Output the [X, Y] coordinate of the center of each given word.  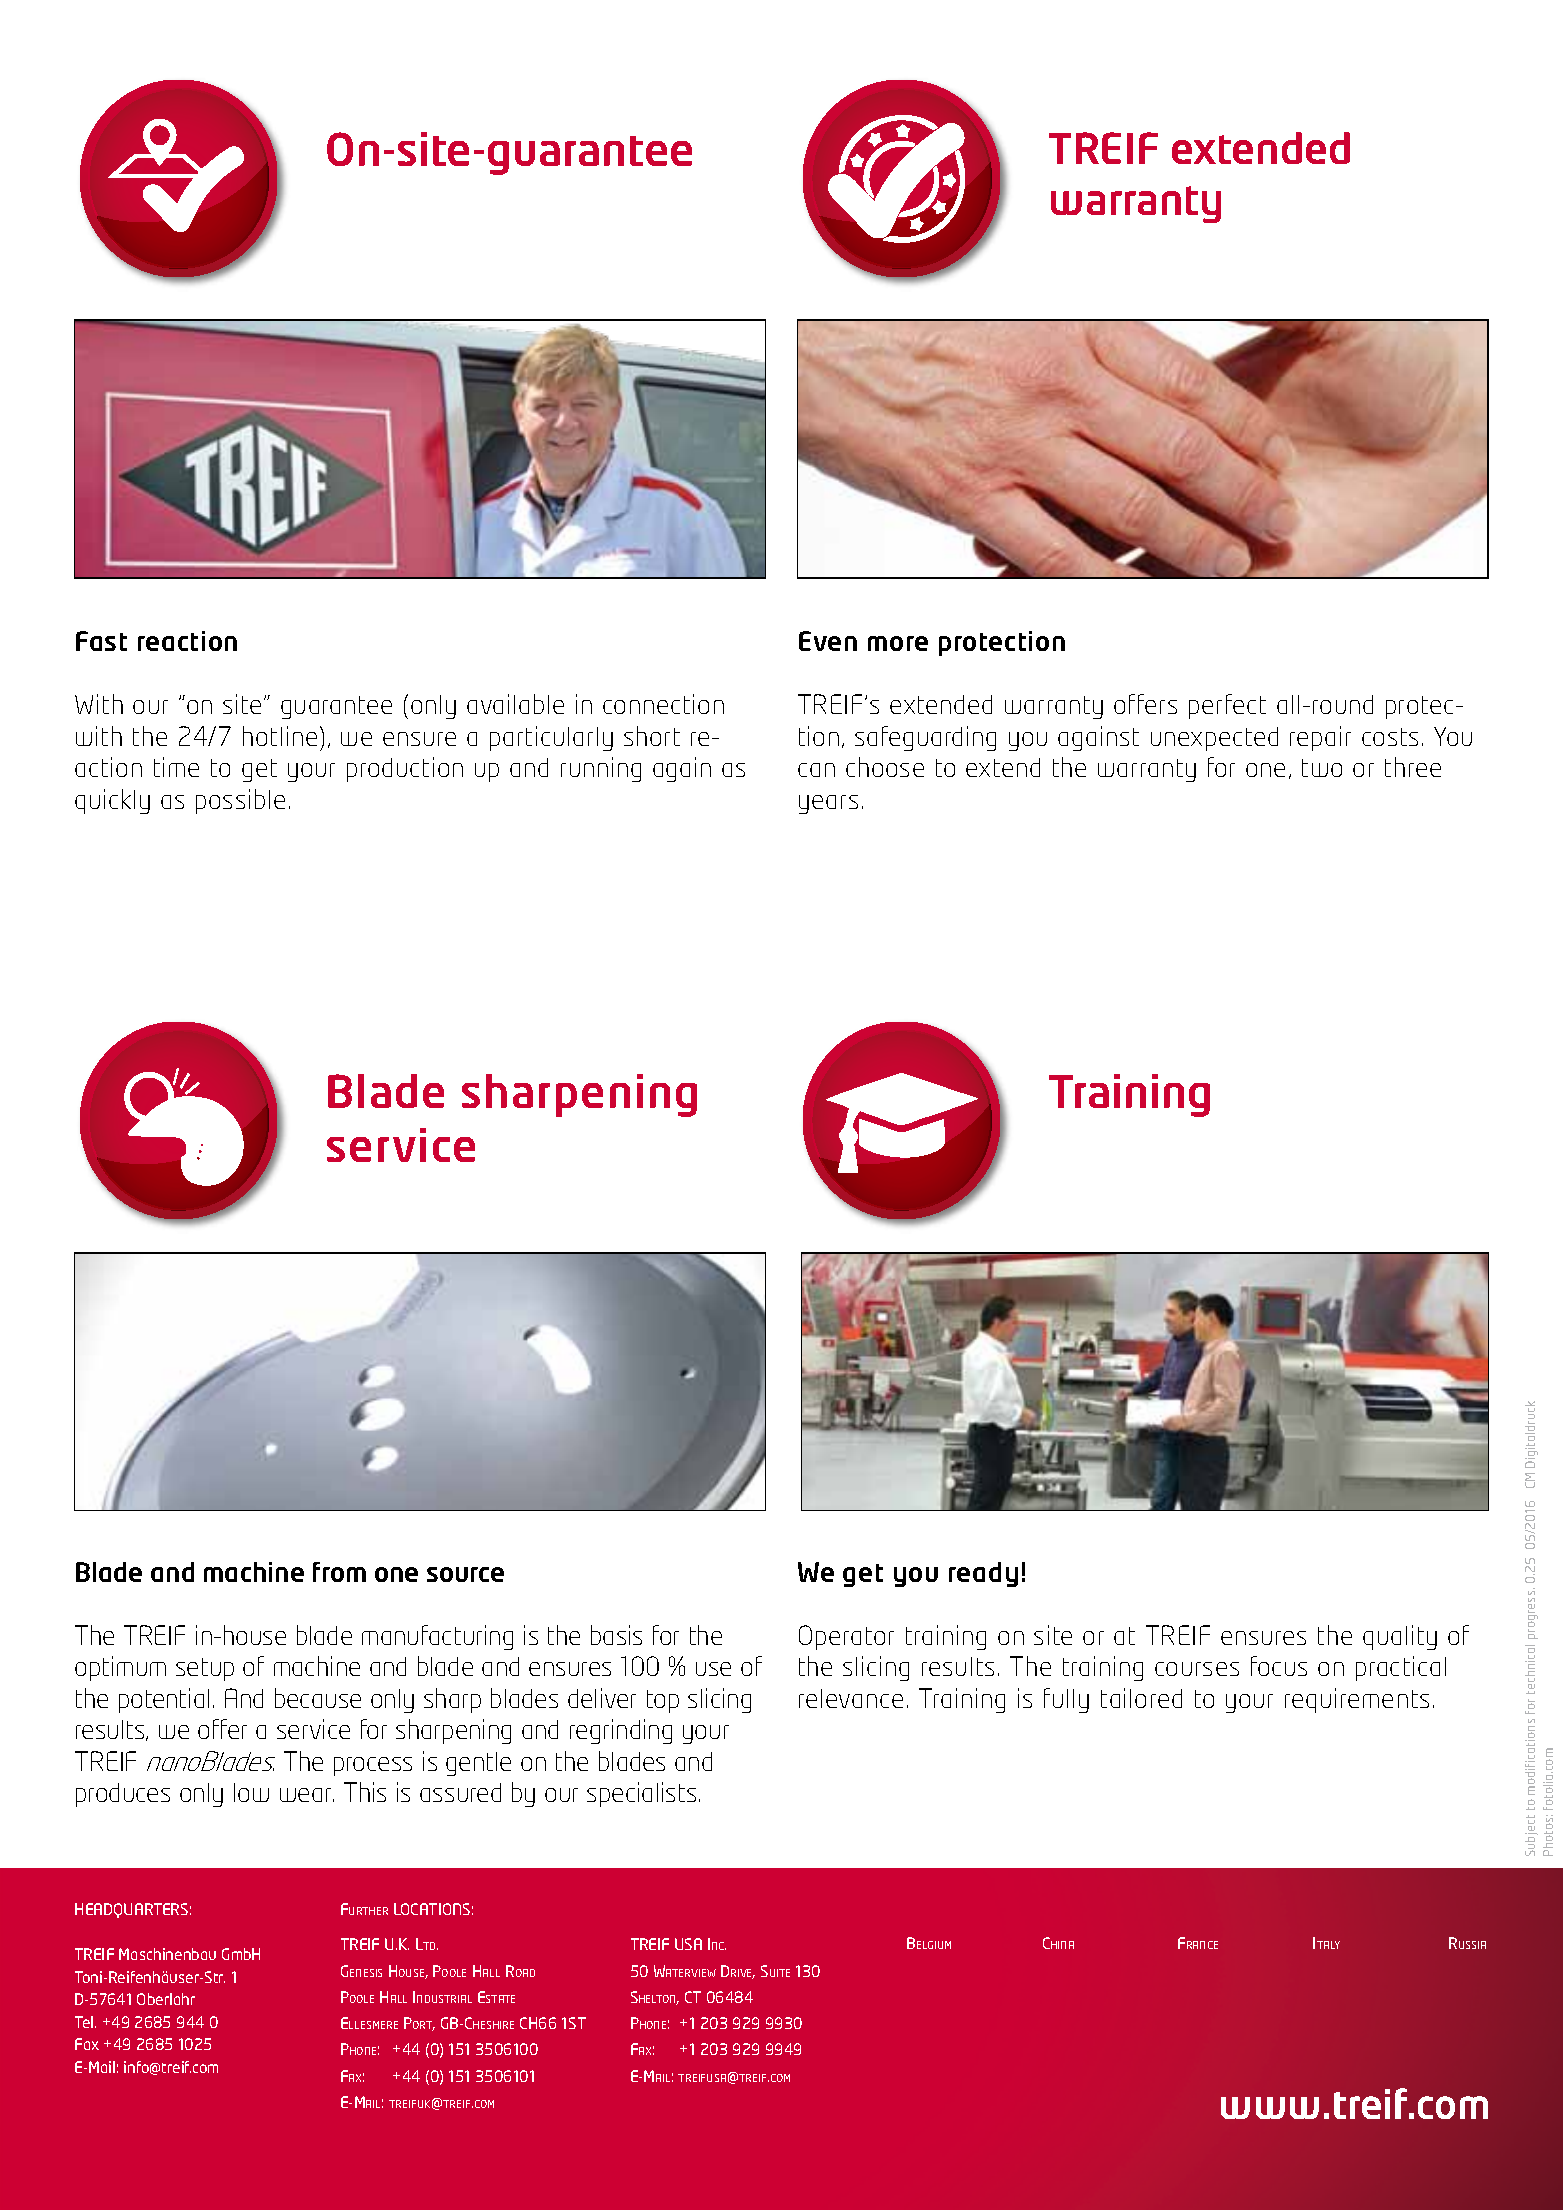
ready [983, 1574]
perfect [1227, 706]
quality [1400, 1637]
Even [828, 641]
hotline [280, 736]
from [339, 1572]
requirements [1357, 1700]
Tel [85, 2022]
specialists [641, 1794]
